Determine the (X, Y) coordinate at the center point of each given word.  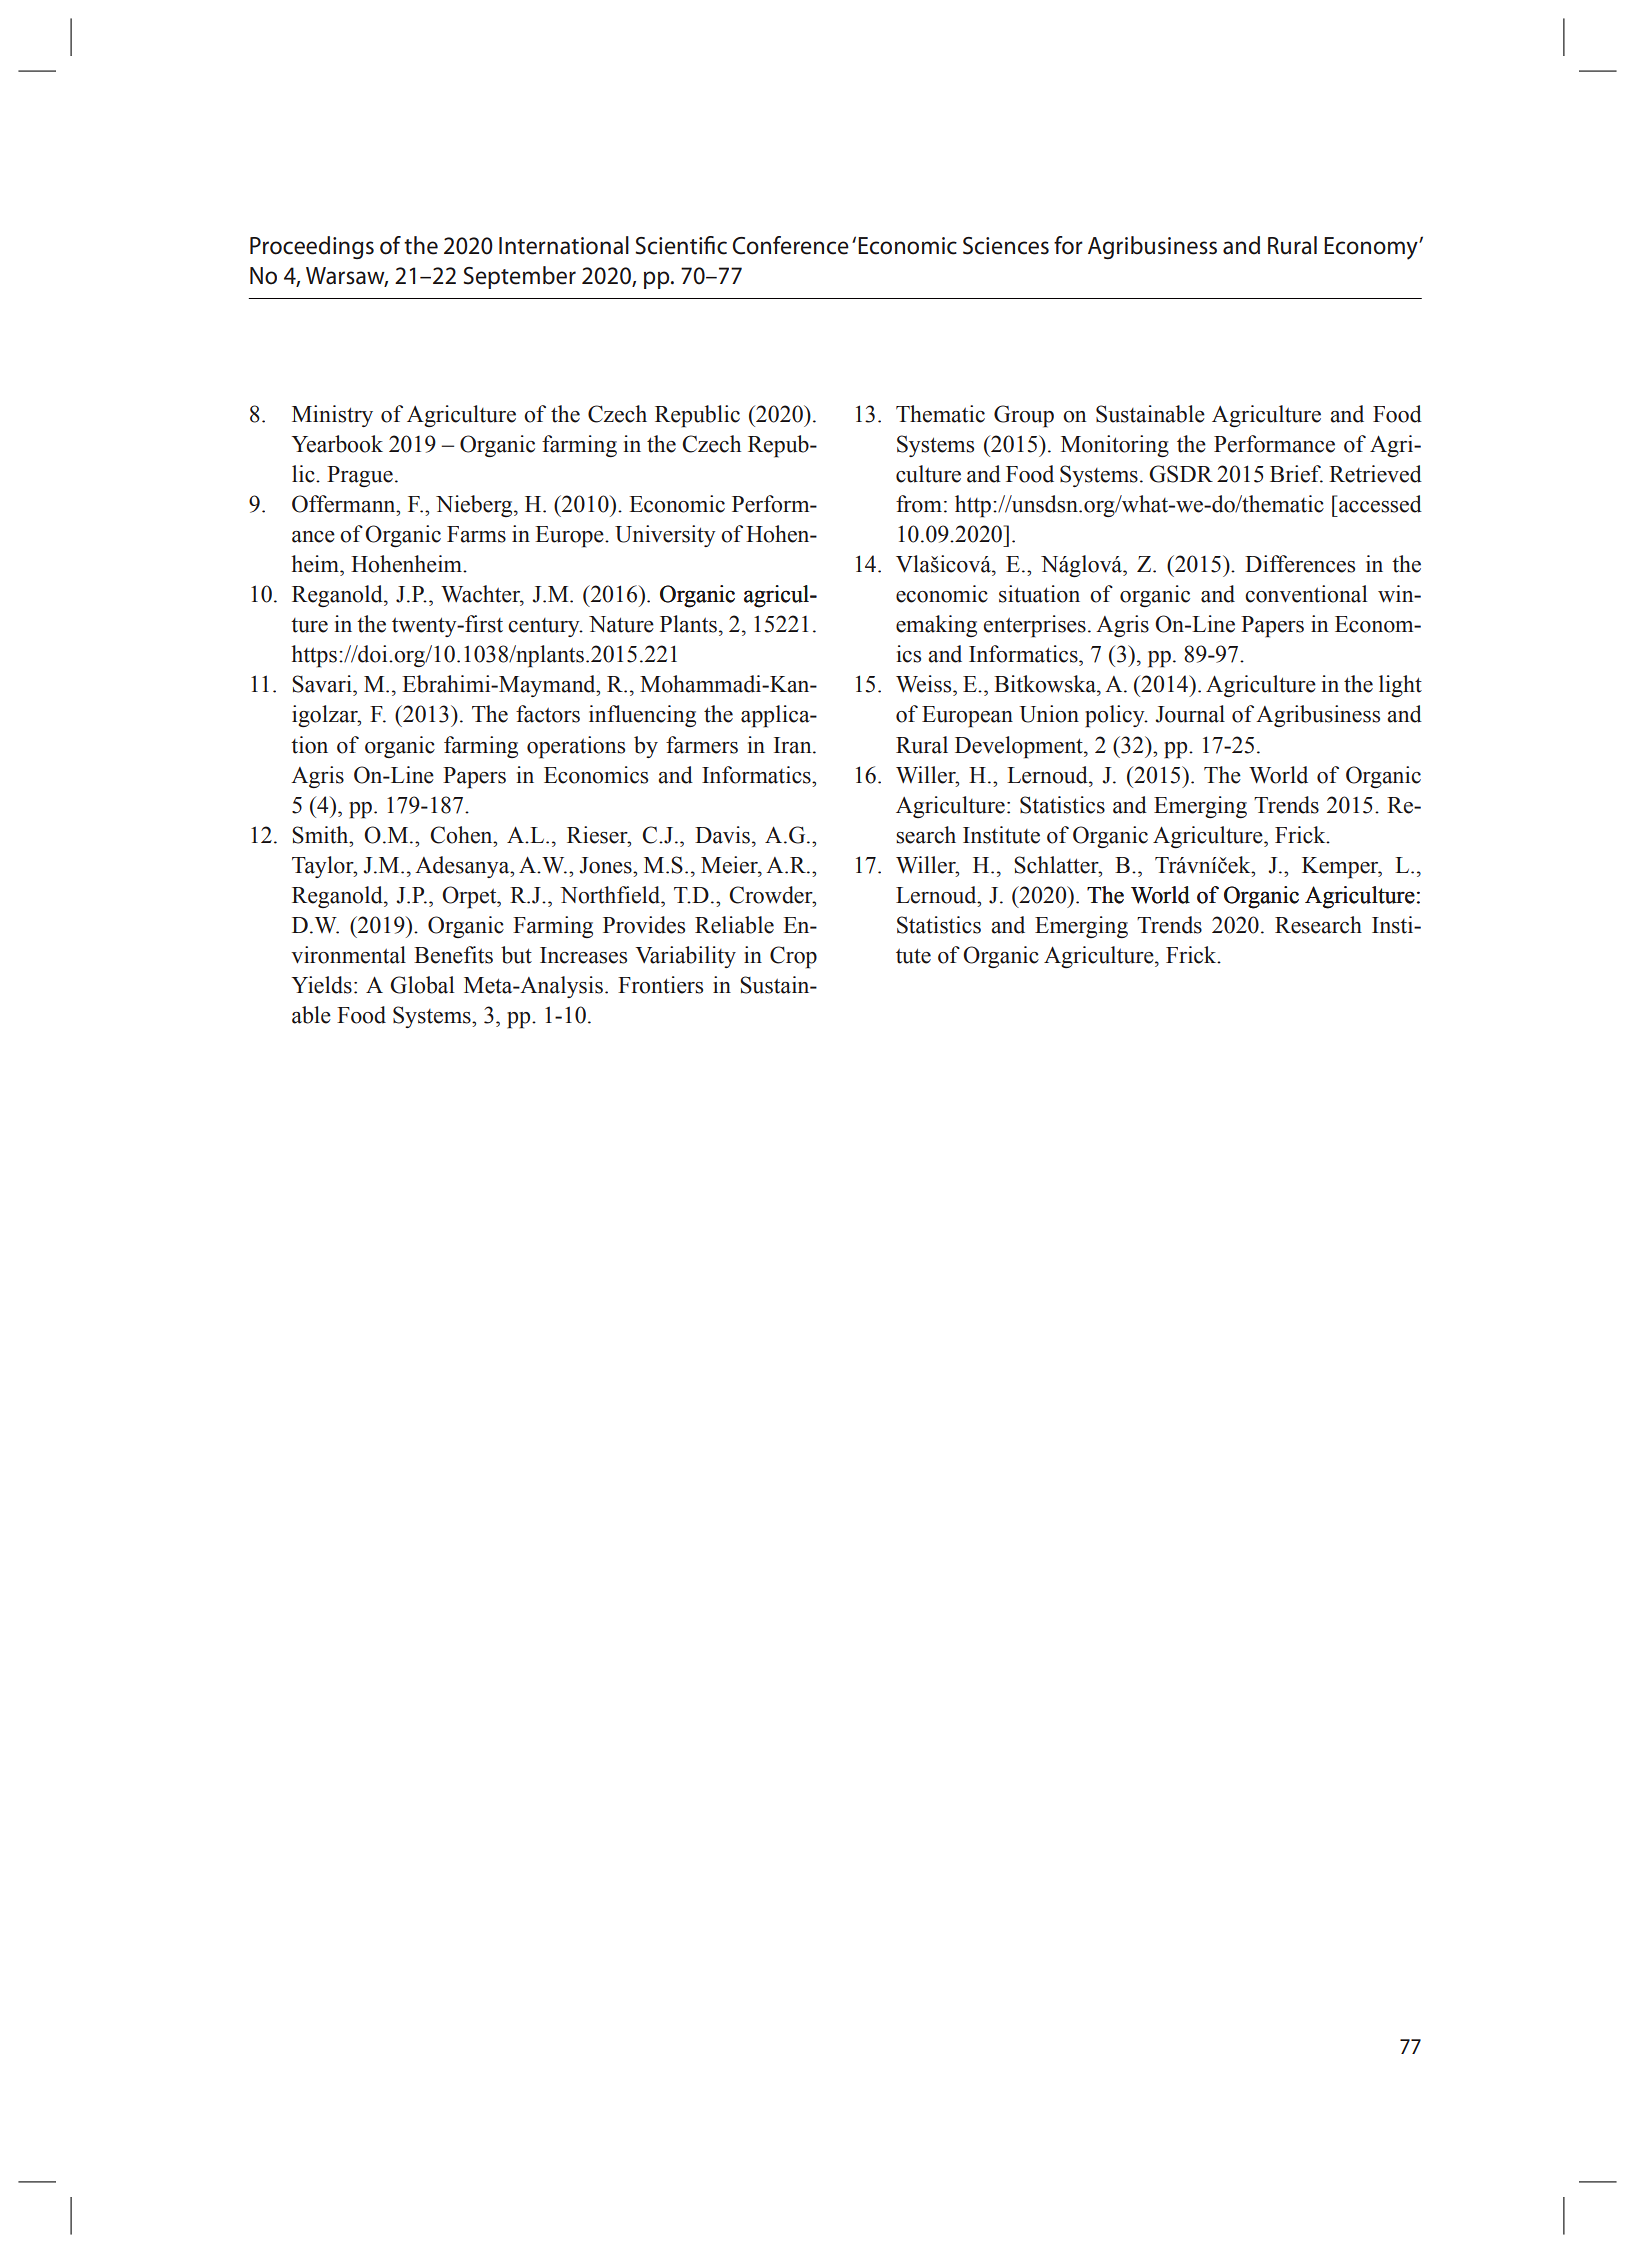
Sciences (1006, 246)
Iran (794, 745)
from (919, 504)
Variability (685, 957)
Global (422, 985)
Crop (793, 957)
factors (548, 714)
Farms (476, 534)
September (519, 277)
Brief (1296, 474)
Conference (790, 245)
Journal (1190, 714)
